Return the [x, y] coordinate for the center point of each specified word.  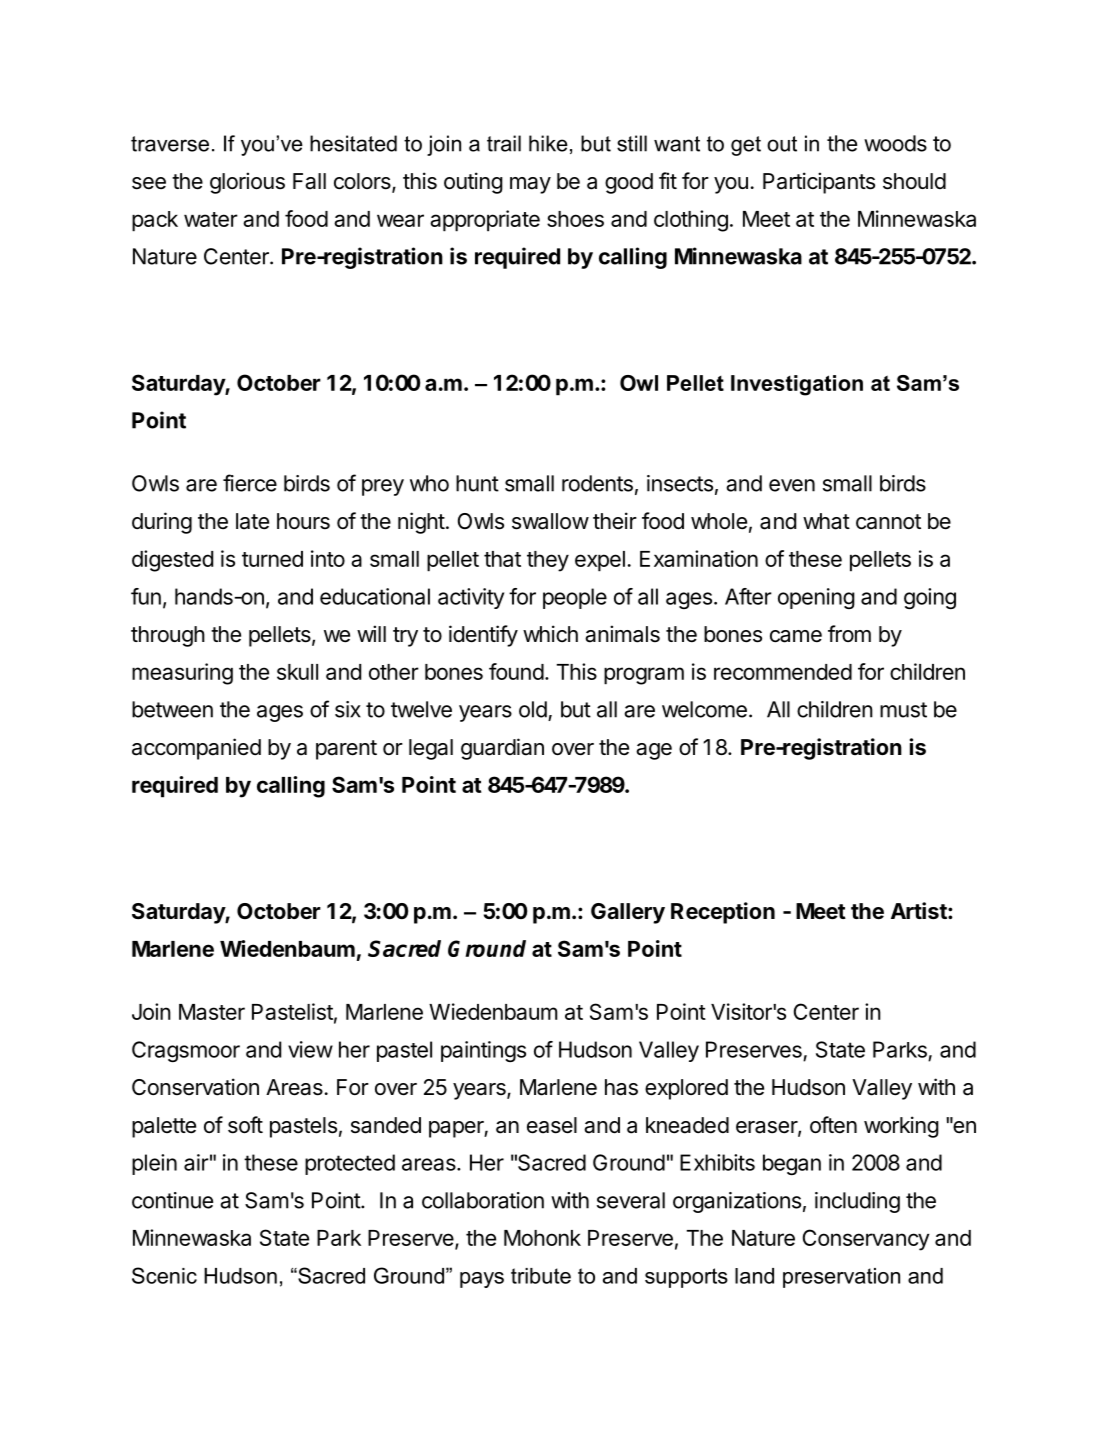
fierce [250, 483]
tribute [541, 1276]
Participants [819, 183]
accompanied [196, 749]
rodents [597, 483]
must [903, 710]
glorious [247, 183]
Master [212, 1012]
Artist [920, 911]
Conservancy [866, 1240]
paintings [483, 1051]
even [792, 485]
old [533, 709]
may [530, 185]
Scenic [164, 1275]
